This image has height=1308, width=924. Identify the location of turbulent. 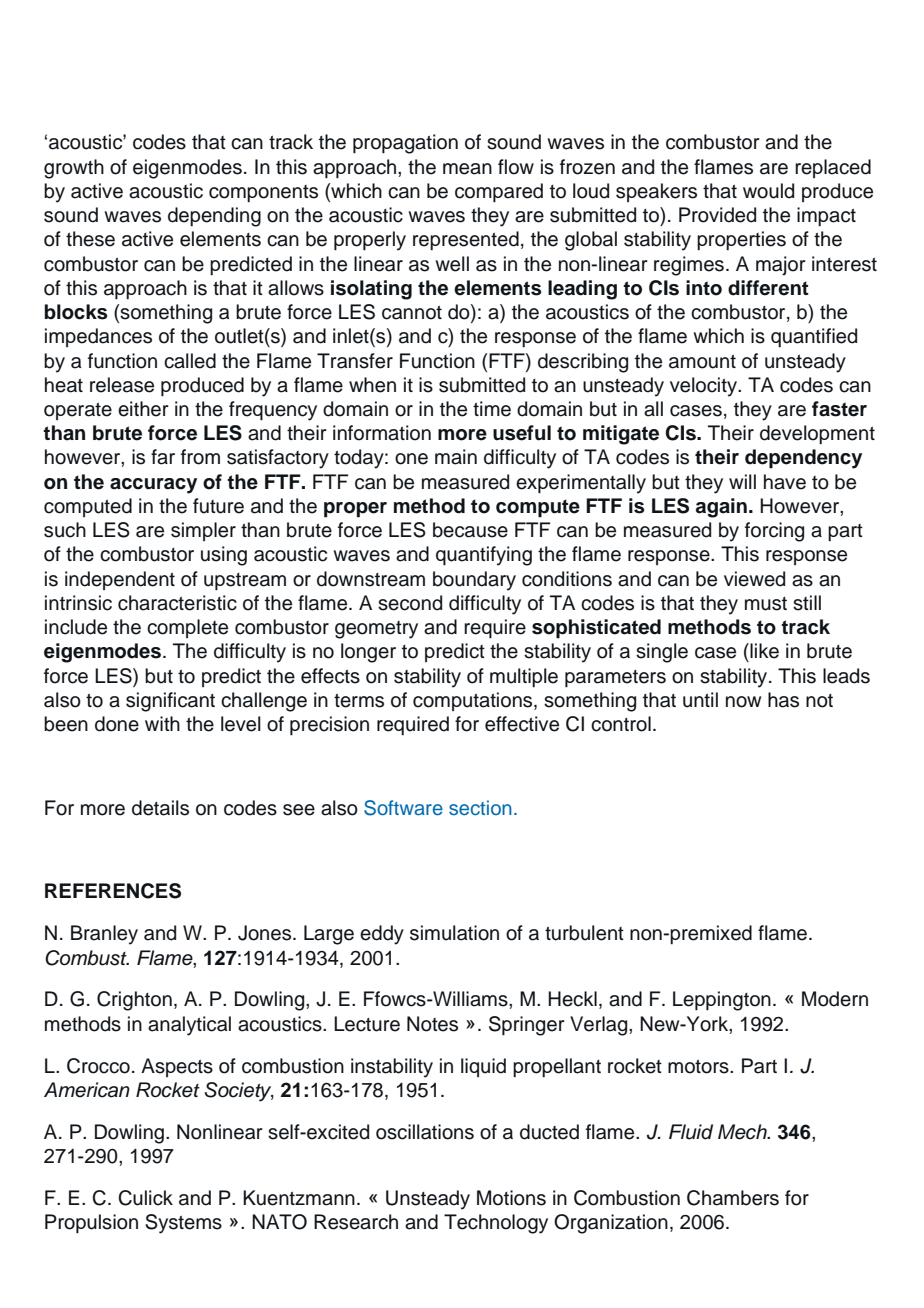
(584, 933).
